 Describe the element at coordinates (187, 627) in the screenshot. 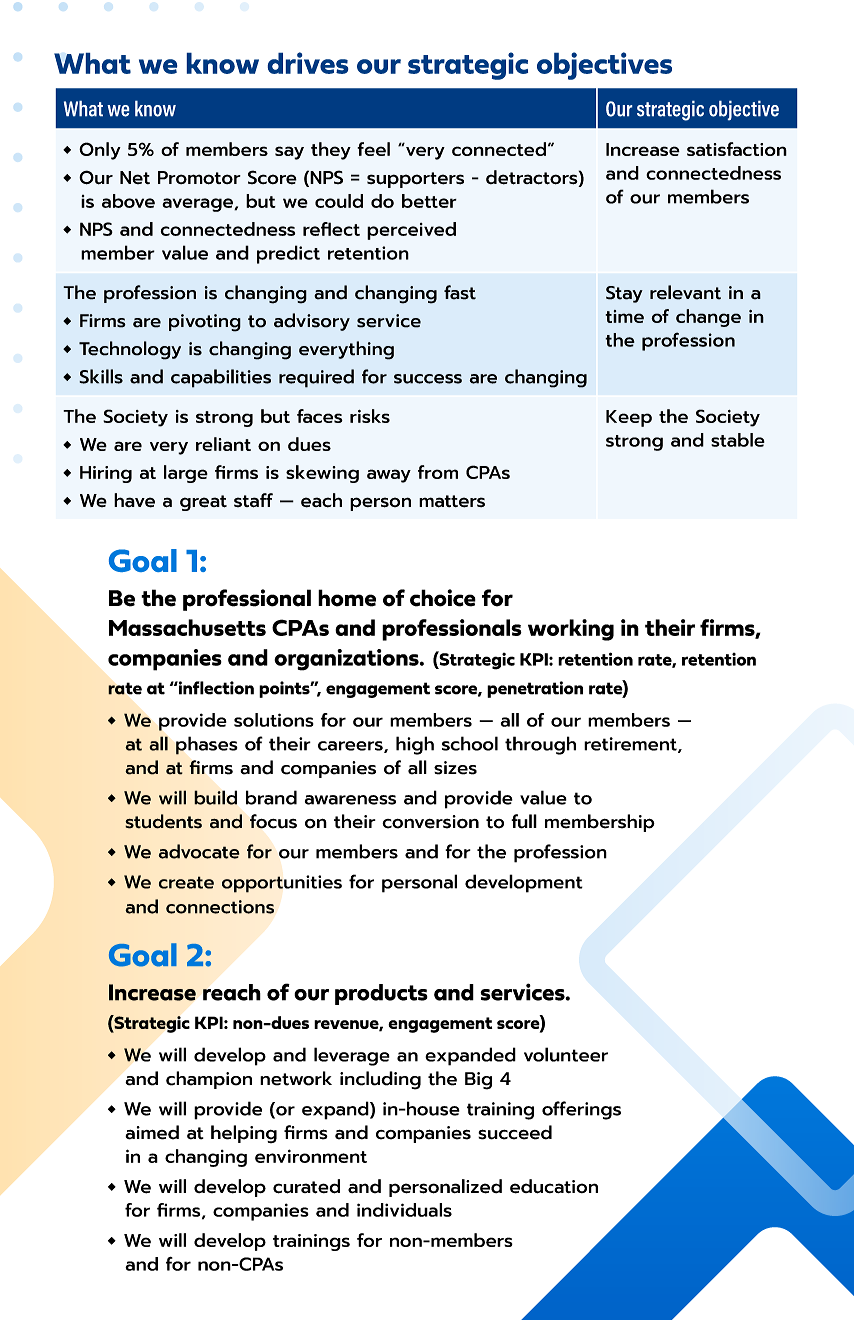

I see `Massachusetts` at that location.
